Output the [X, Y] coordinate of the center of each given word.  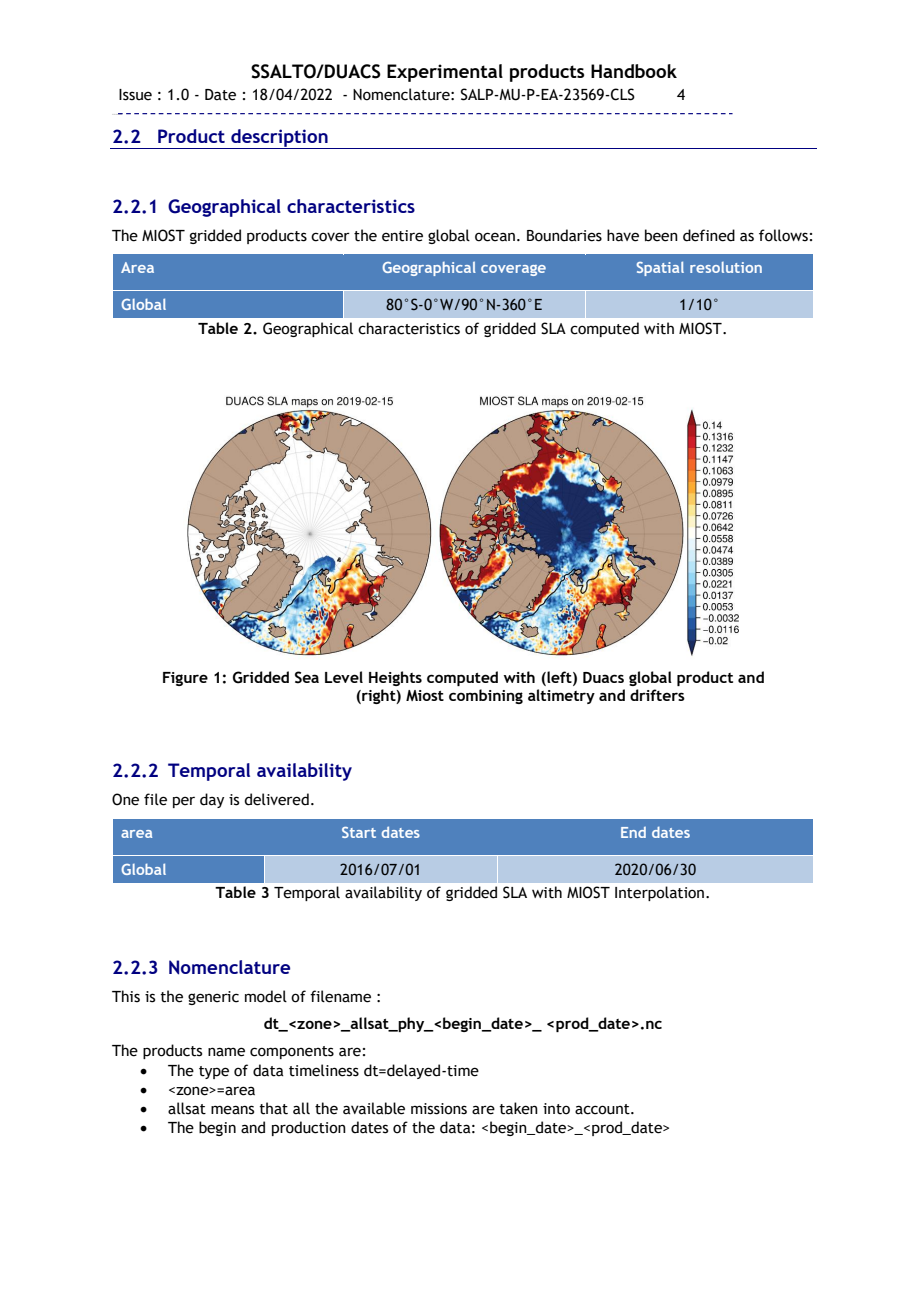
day [212, 800]
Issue [135, 95]
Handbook [634, 71]
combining [486, 696]
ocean [495, 237]
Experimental [445, 73]
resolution [726, 267]
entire [402, 236]
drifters [657, 695]
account [603, 1109]
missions [439, 1109]
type [214, 1072]
